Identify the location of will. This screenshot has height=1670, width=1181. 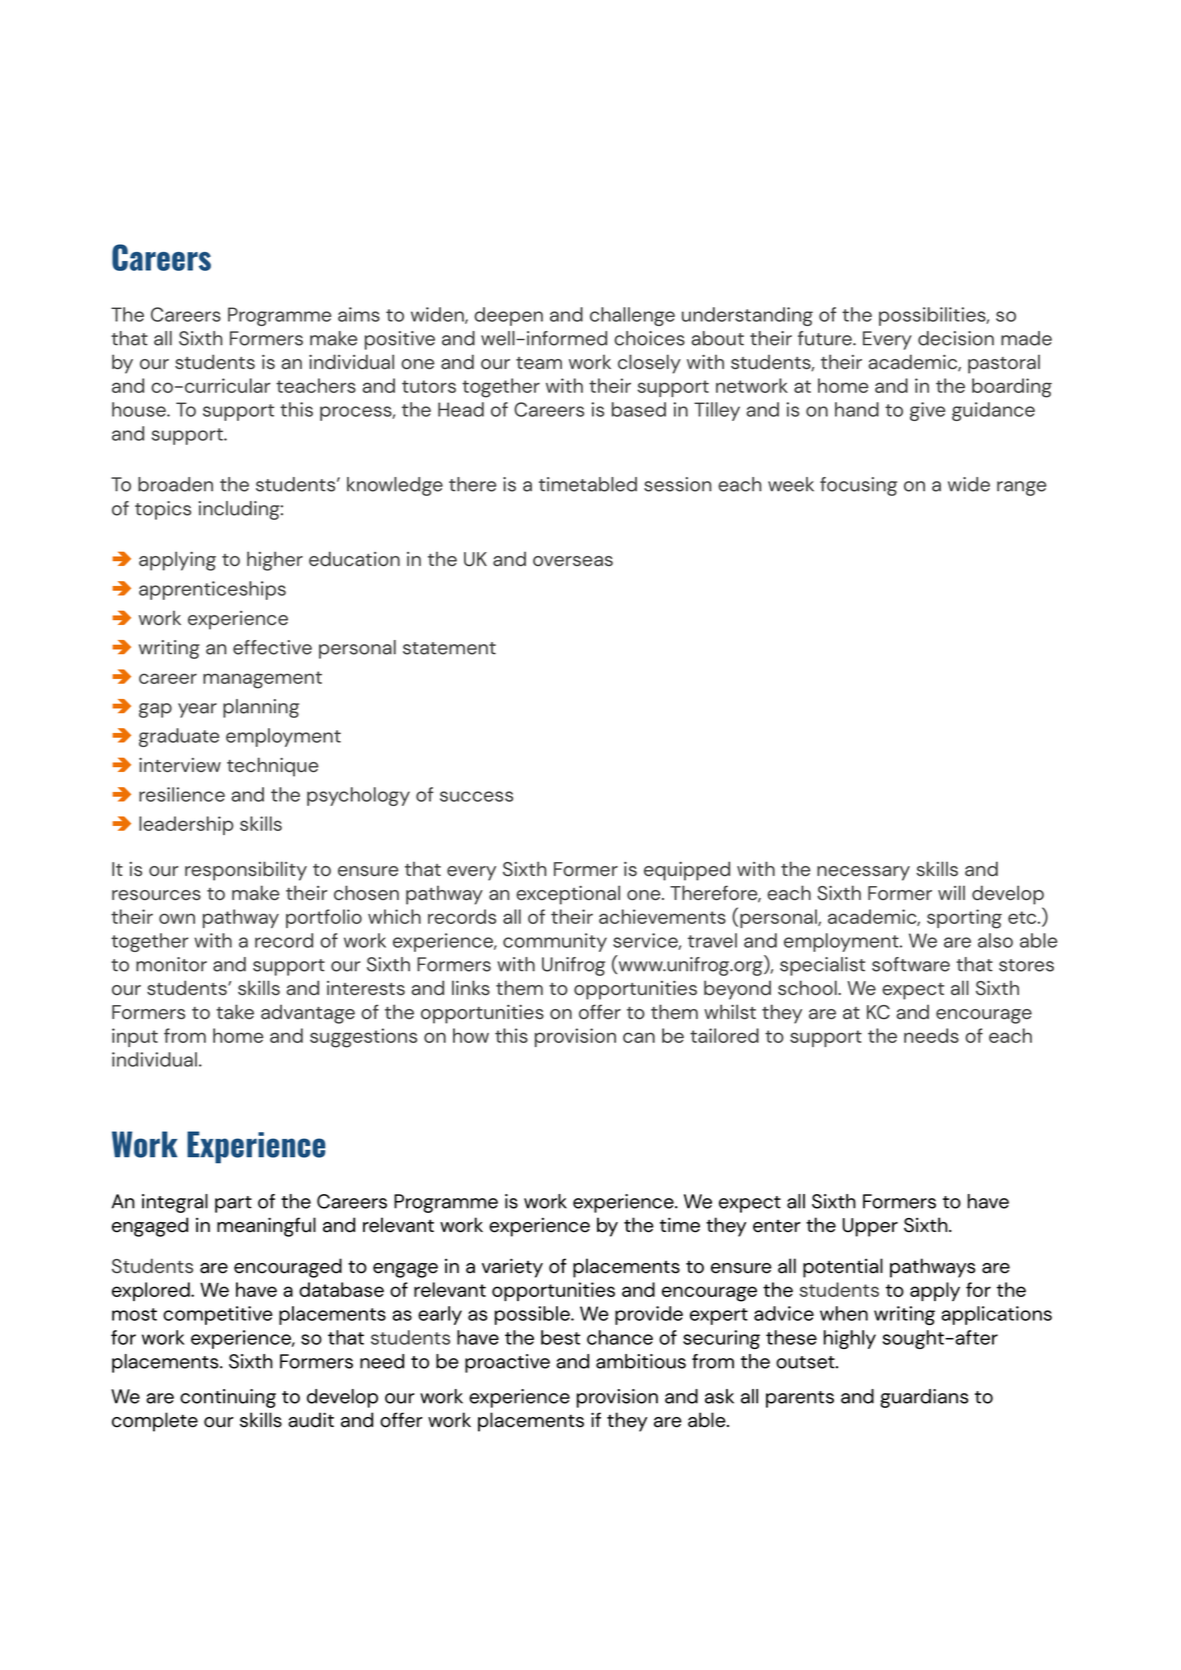
(951, 892).
